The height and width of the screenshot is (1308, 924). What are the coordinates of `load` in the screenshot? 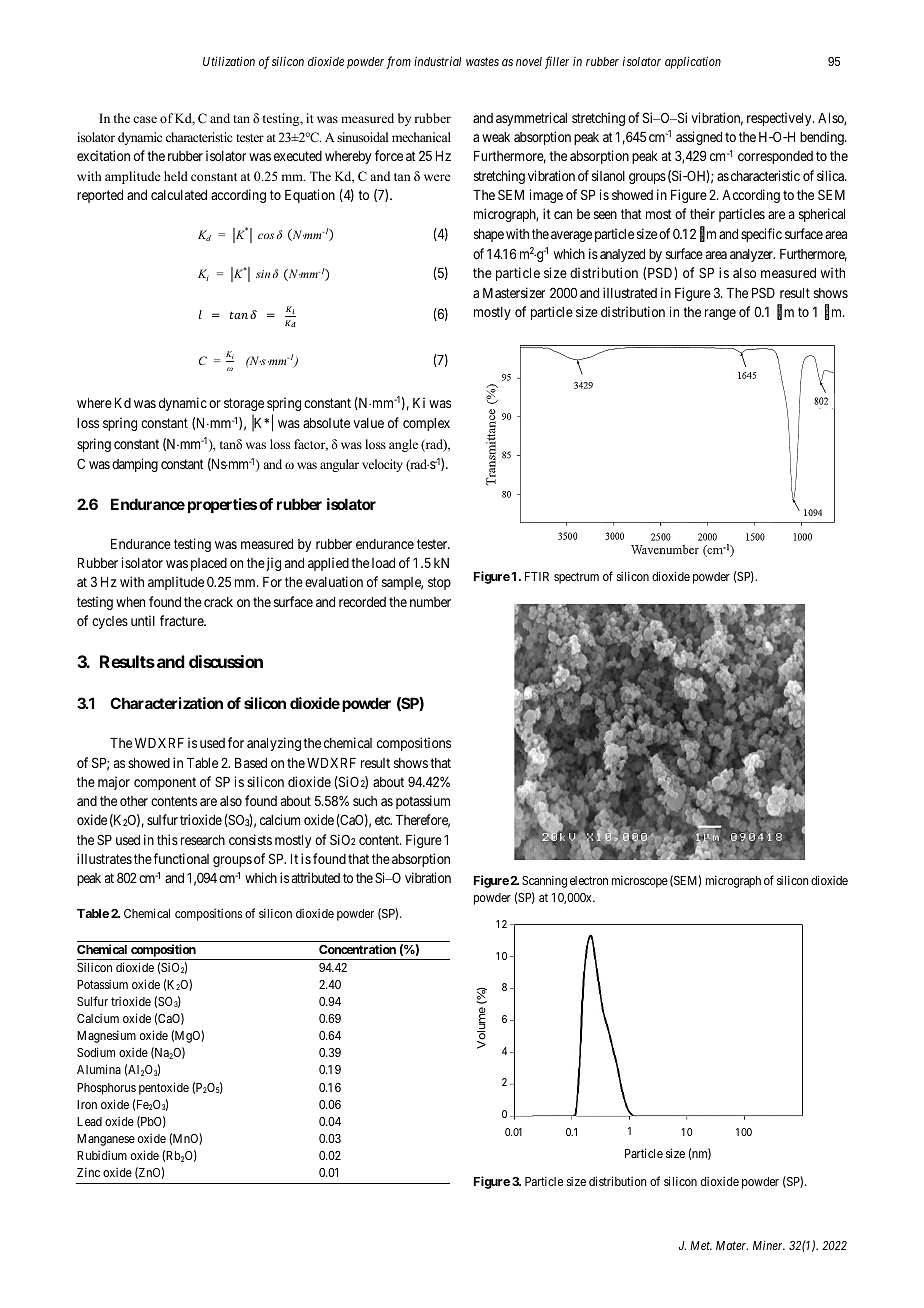 It's located at (383, 563).
